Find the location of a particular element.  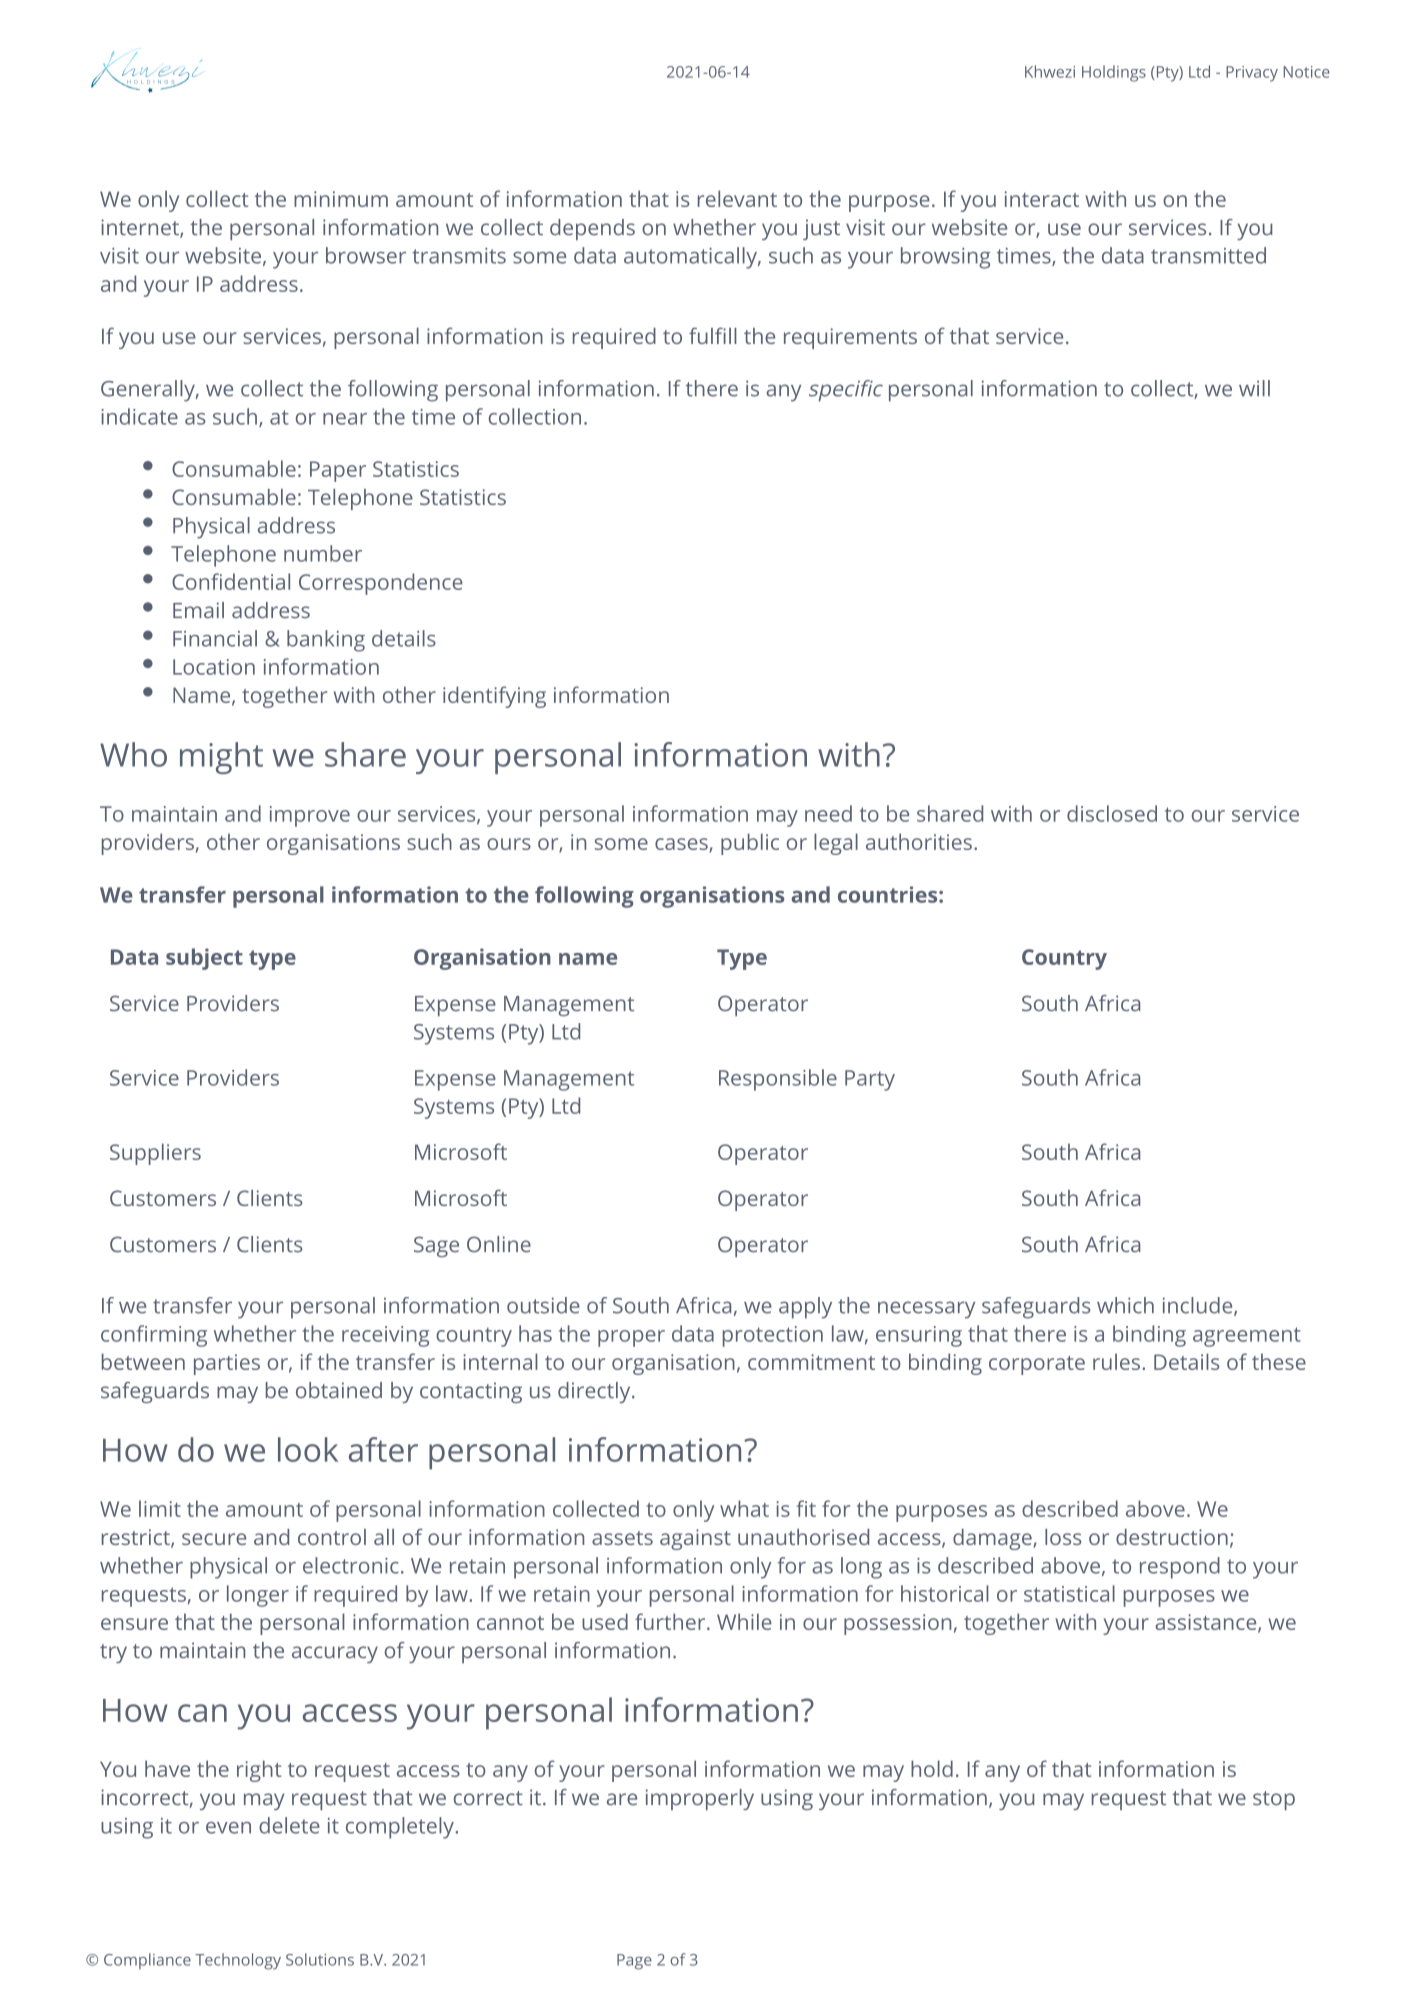

Privacy is located at coordinates (1252, 74).
